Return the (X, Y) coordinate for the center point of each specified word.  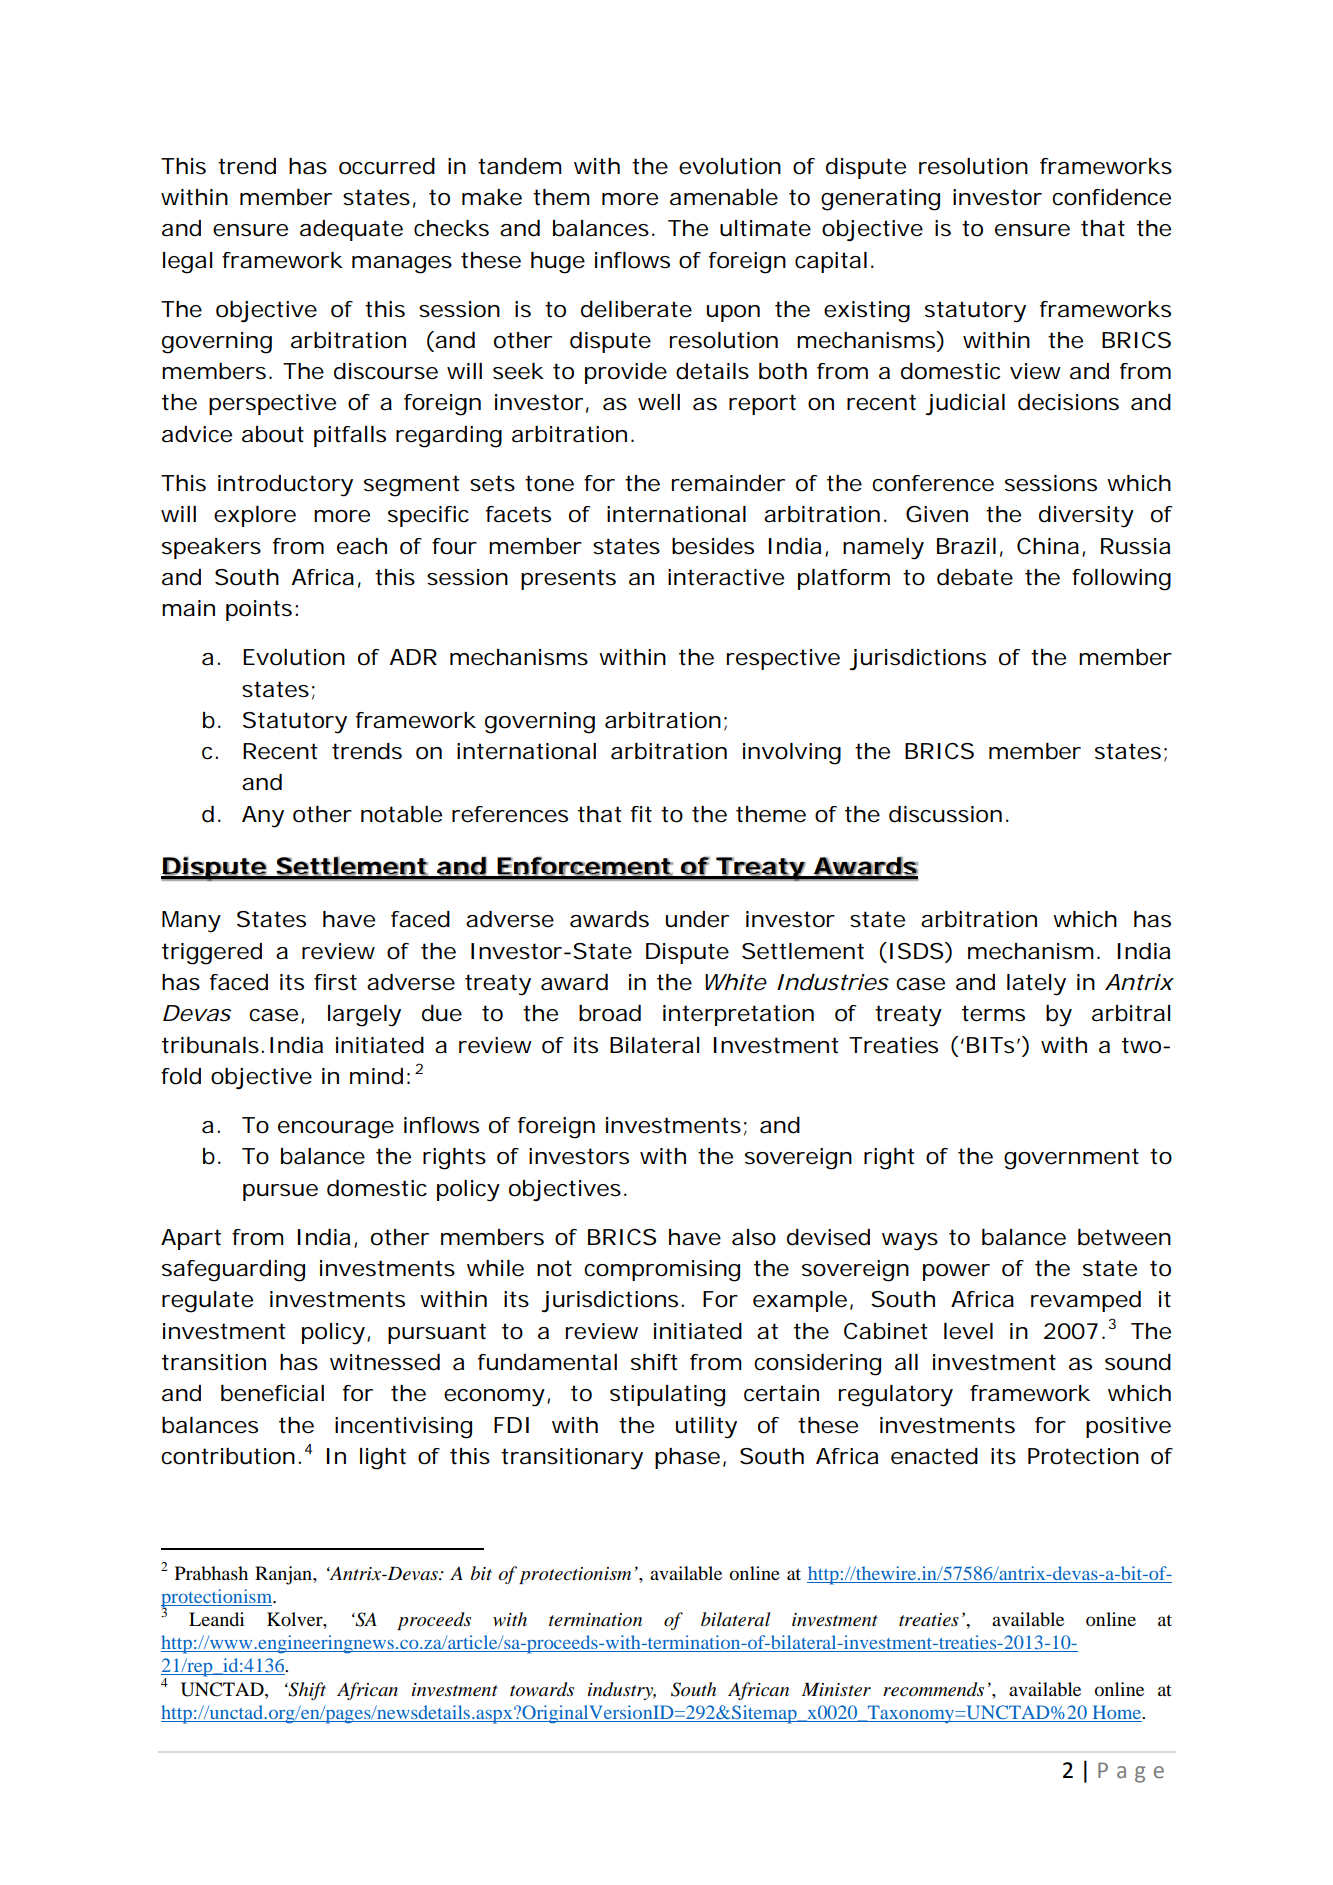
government (1071, 1159)
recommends (933, 1689)
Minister (836, 1689)
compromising (662, 1271)
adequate (351, 230)
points (259, 610)
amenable (724, 197)
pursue (280, 1192)
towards (542, 1689)
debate (975, 577)
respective (783, 659)
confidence (1111, 197)
